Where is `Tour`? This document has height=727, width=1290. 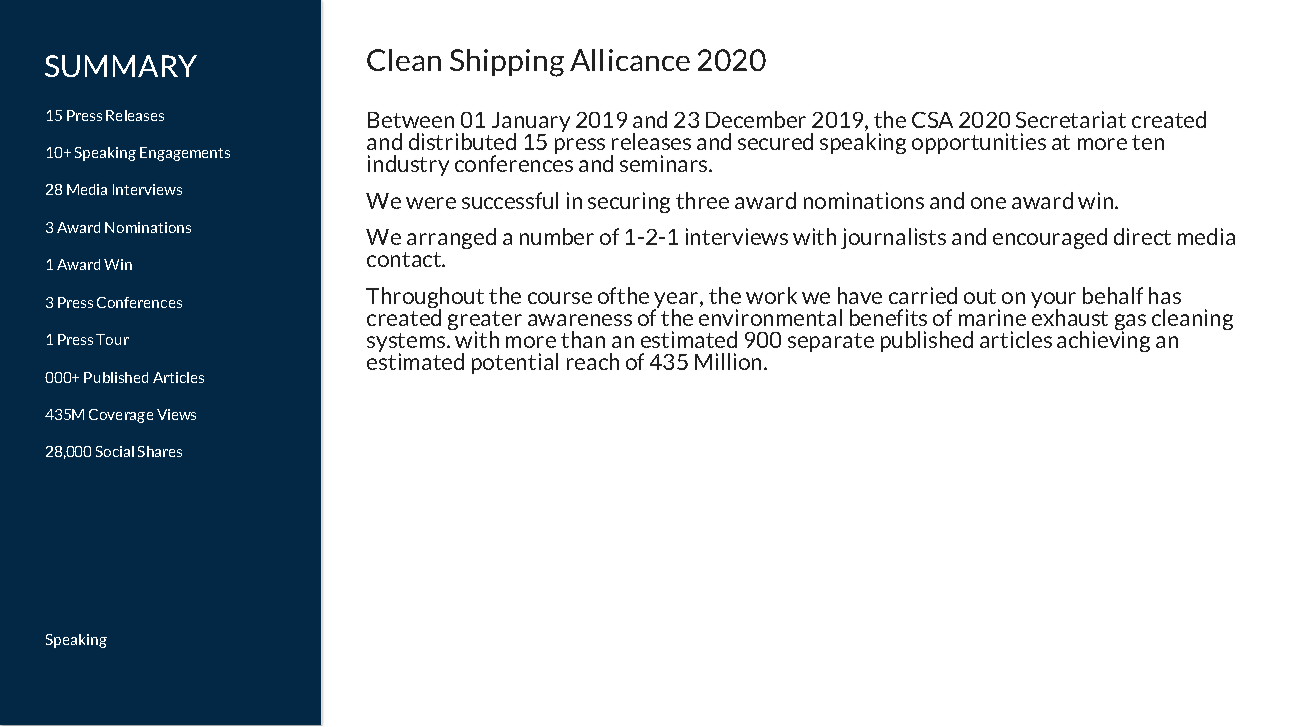
Tour is located at coordinates (112, 339).
